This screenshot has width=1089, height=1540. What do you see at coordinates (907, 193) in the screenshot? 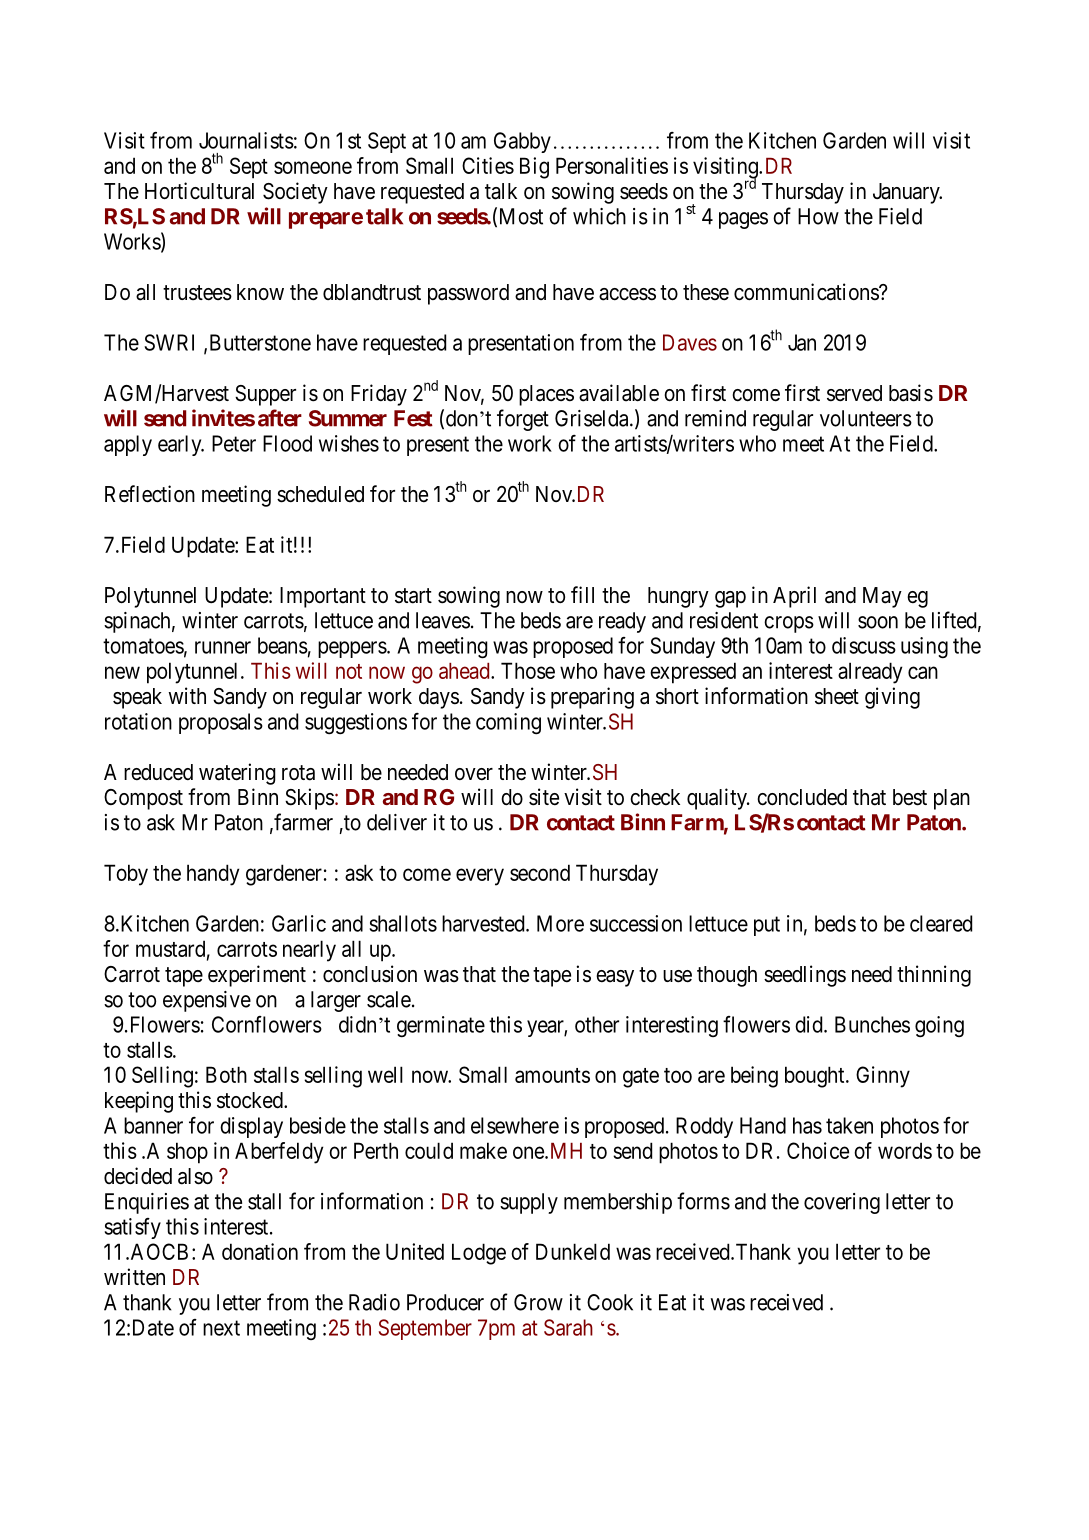
I see `January` at bounding box center [907, 193].
